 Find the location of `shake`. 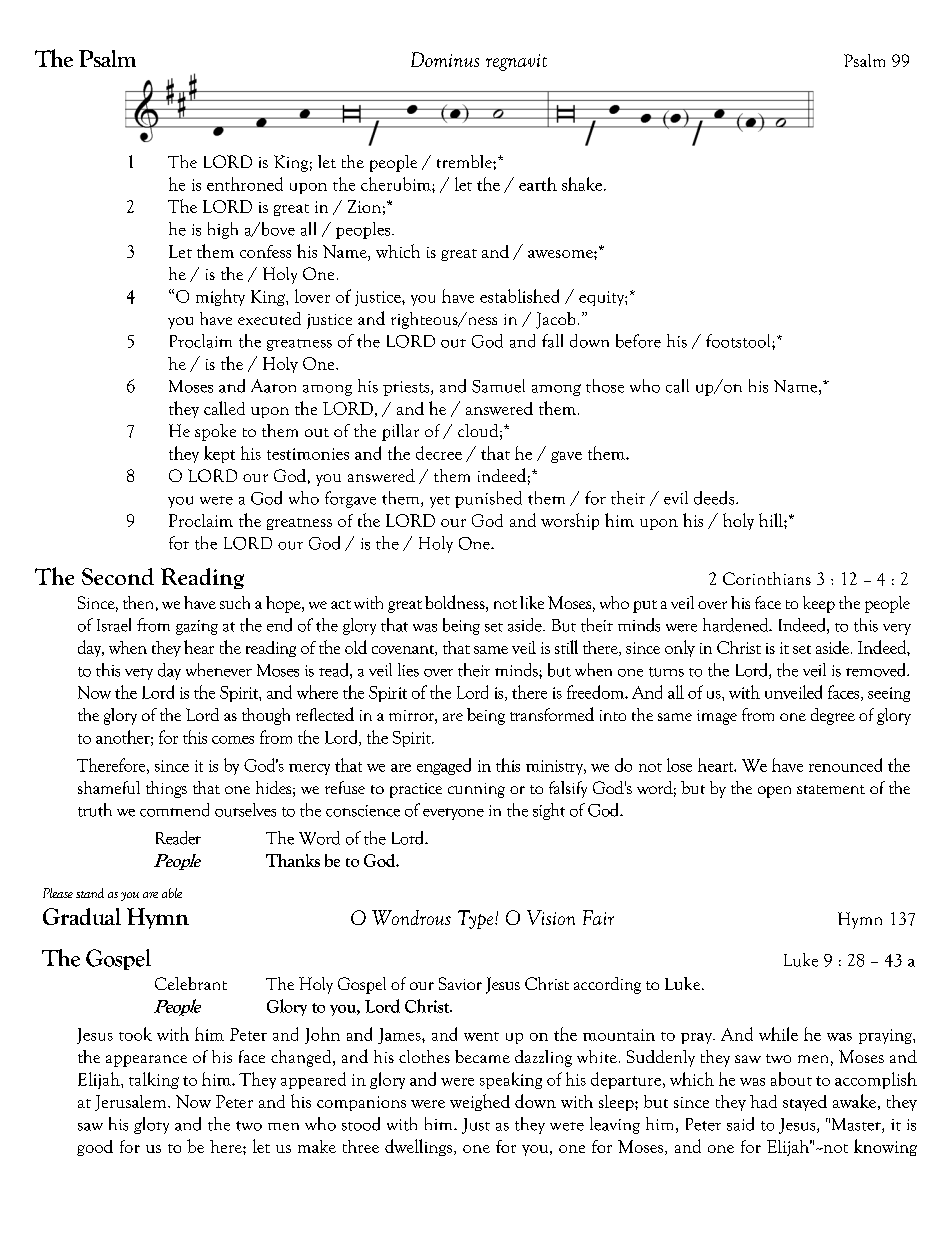

shake is located at coordinates (582, 184).
